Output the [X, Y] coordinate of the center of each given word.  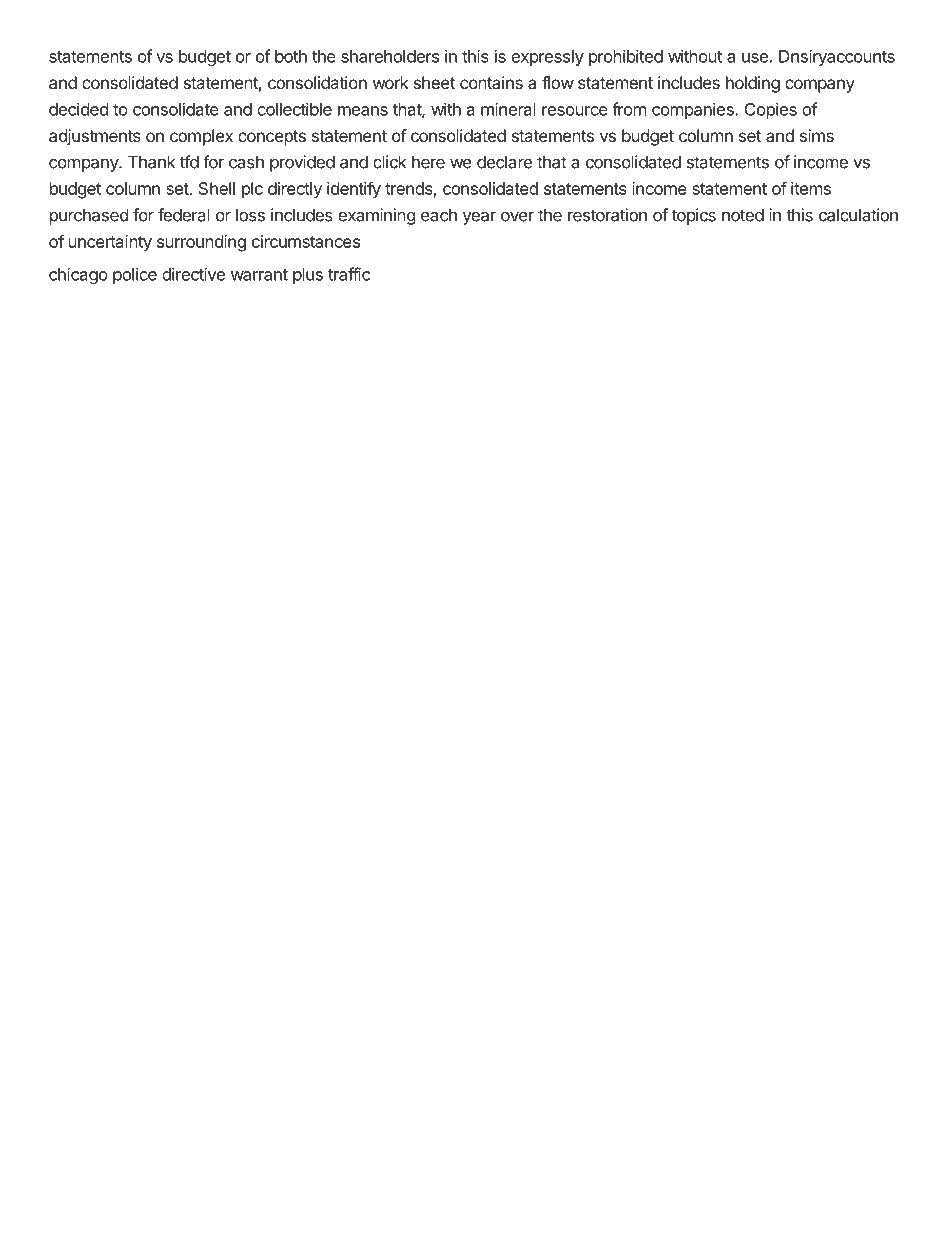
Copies [771, 110]
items [811, 188]
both [291, 56]
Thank [151, 162]
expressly [547, 58]
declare [504, 162]
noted [743, 215]
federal [184, 215]
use [755, 58]
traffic [349, 274]
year [479, 218]
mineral [508, 109]
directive [193, 274]
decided [78, 109]
